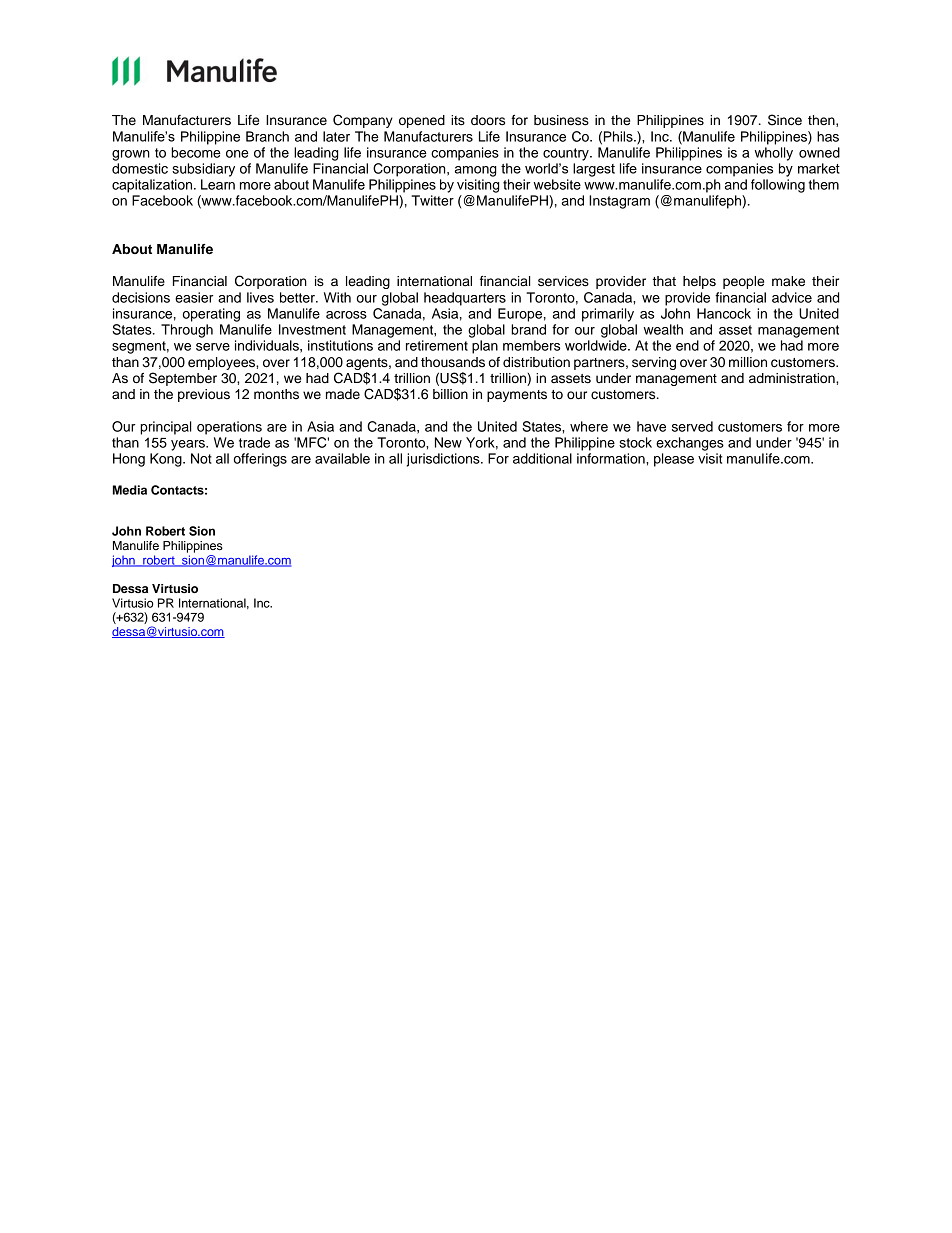 Image resolution: width=952 pixels, height=1233 pixels. I want to click on million, so click(748, 362).
